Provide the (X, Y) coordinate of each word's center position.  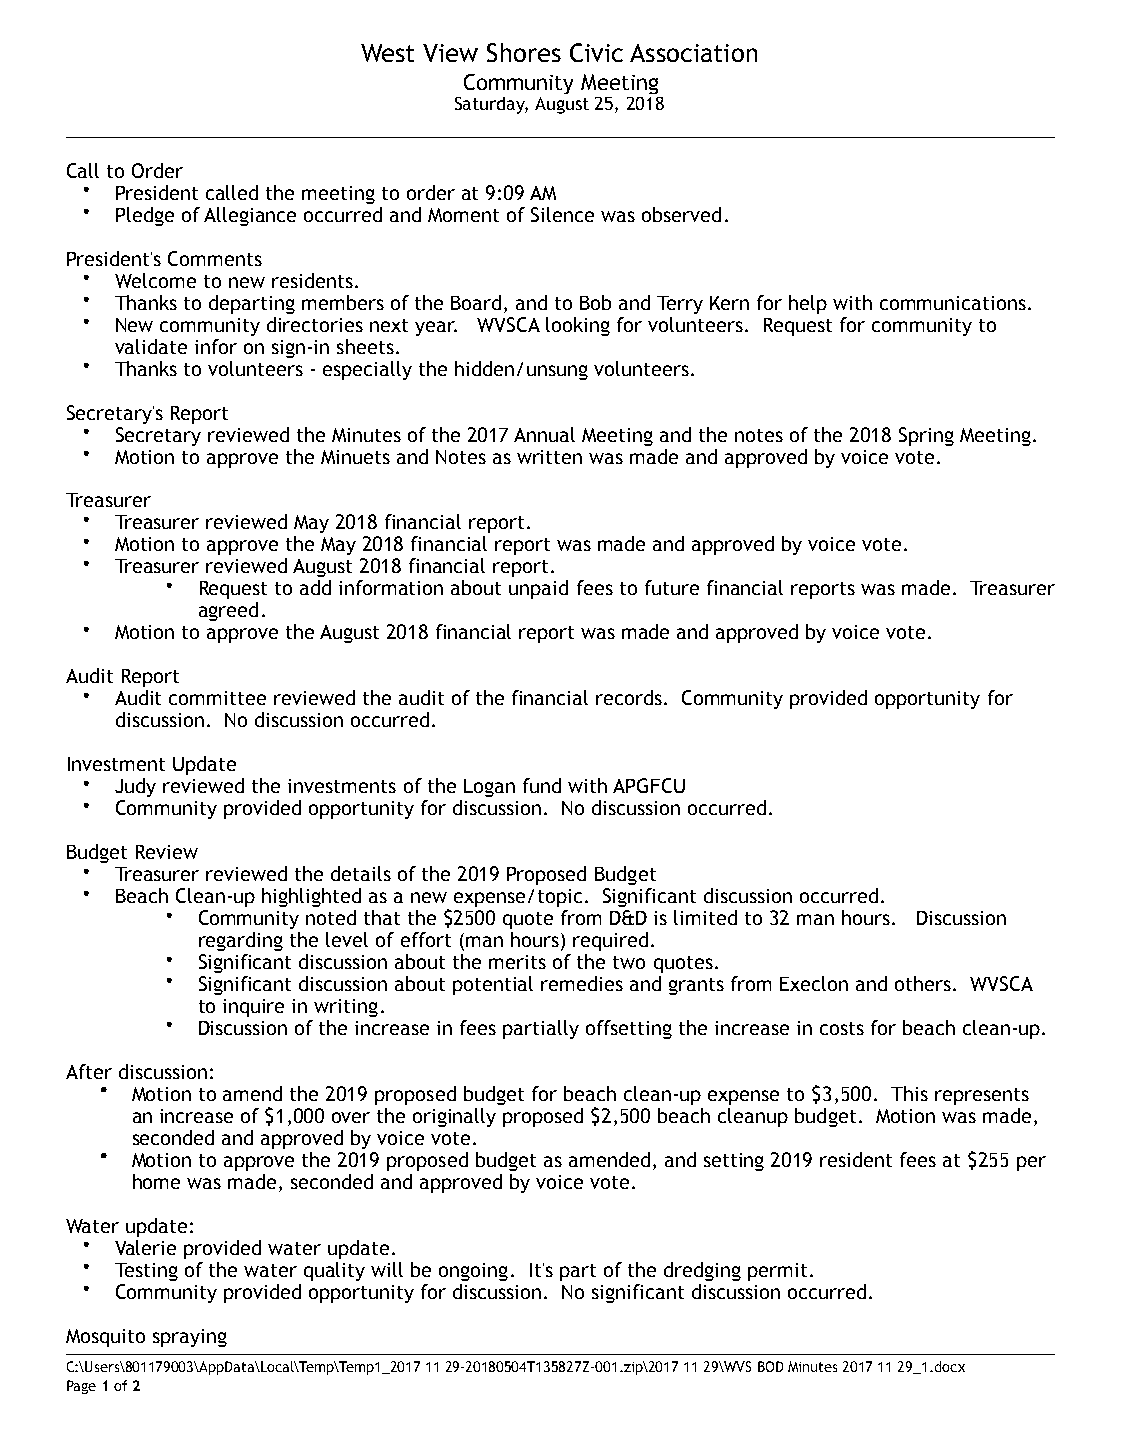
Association (693, 53)
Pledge (145, 216)
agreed (228, 611)
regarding (241, 941)
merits (517, 962)
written (549, 457)
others (923, 983)
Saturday (491, 105)
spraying (190, 1338)
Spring (926, 436)
